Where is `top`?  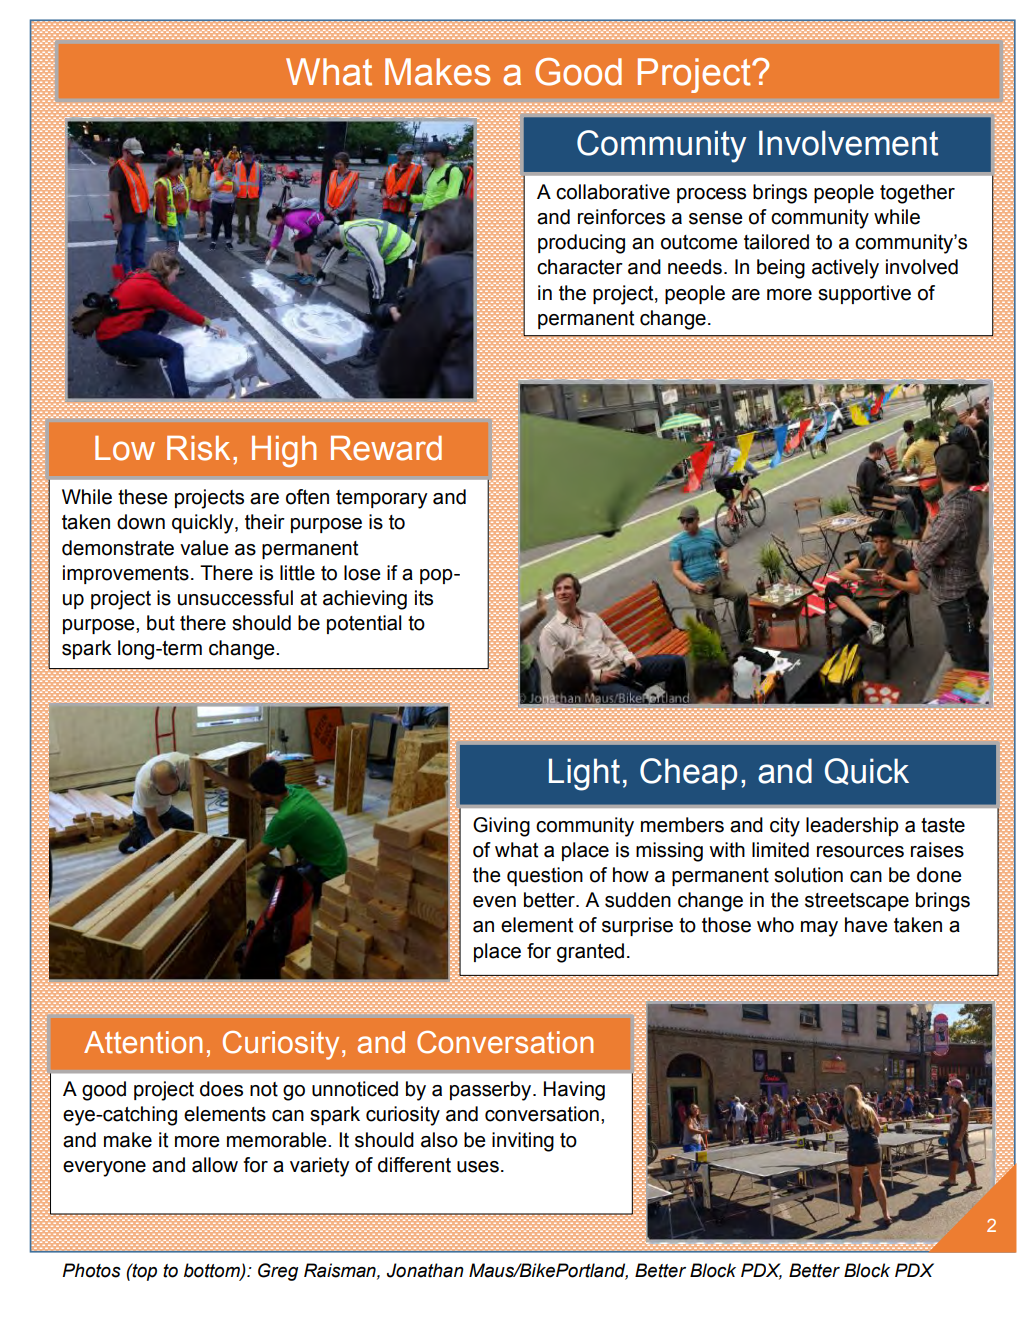
top is located at coordinates (143, 1272).
